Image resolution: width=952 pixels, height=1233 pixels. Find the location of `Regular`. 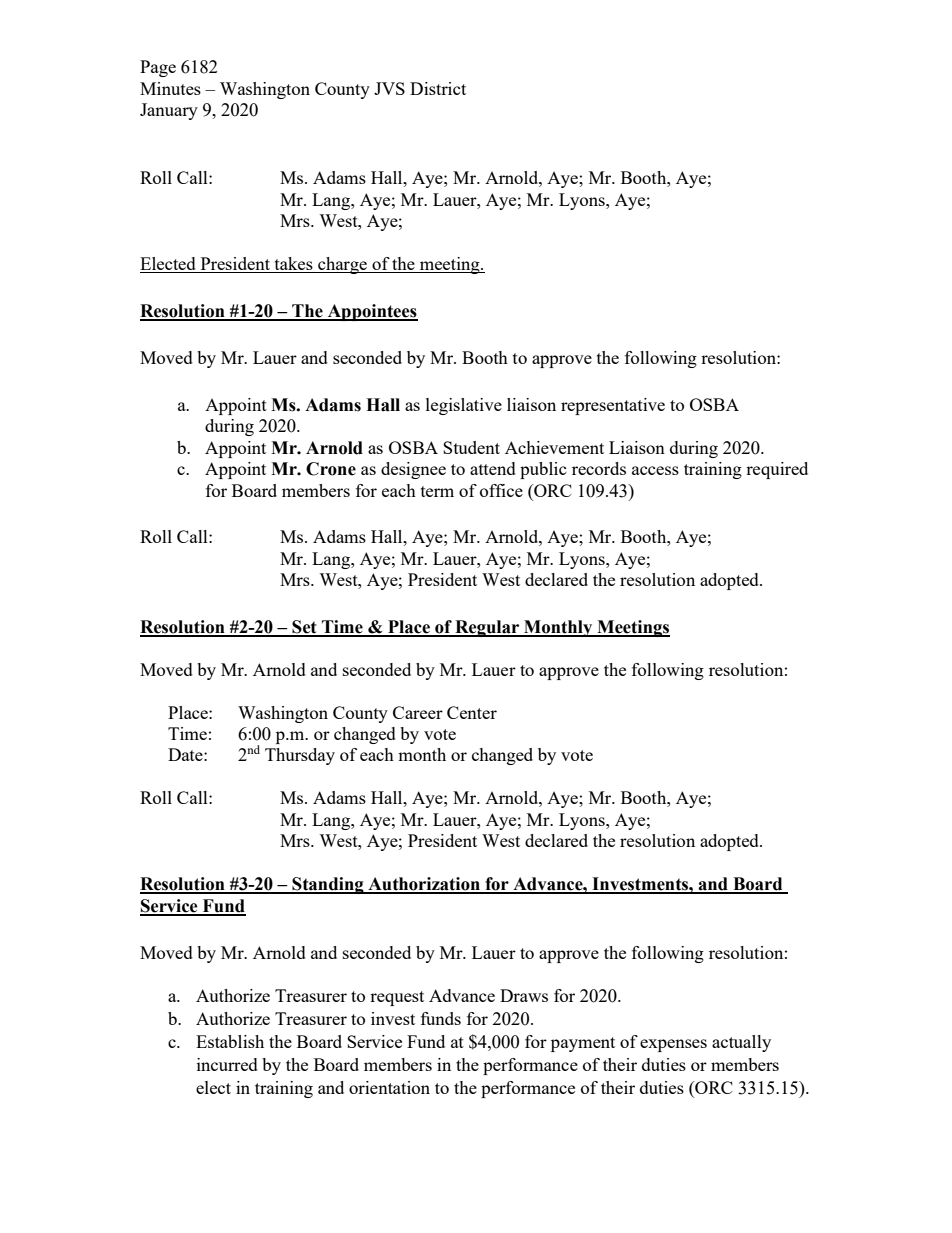

Regular is located at coordinates (487, 628).
